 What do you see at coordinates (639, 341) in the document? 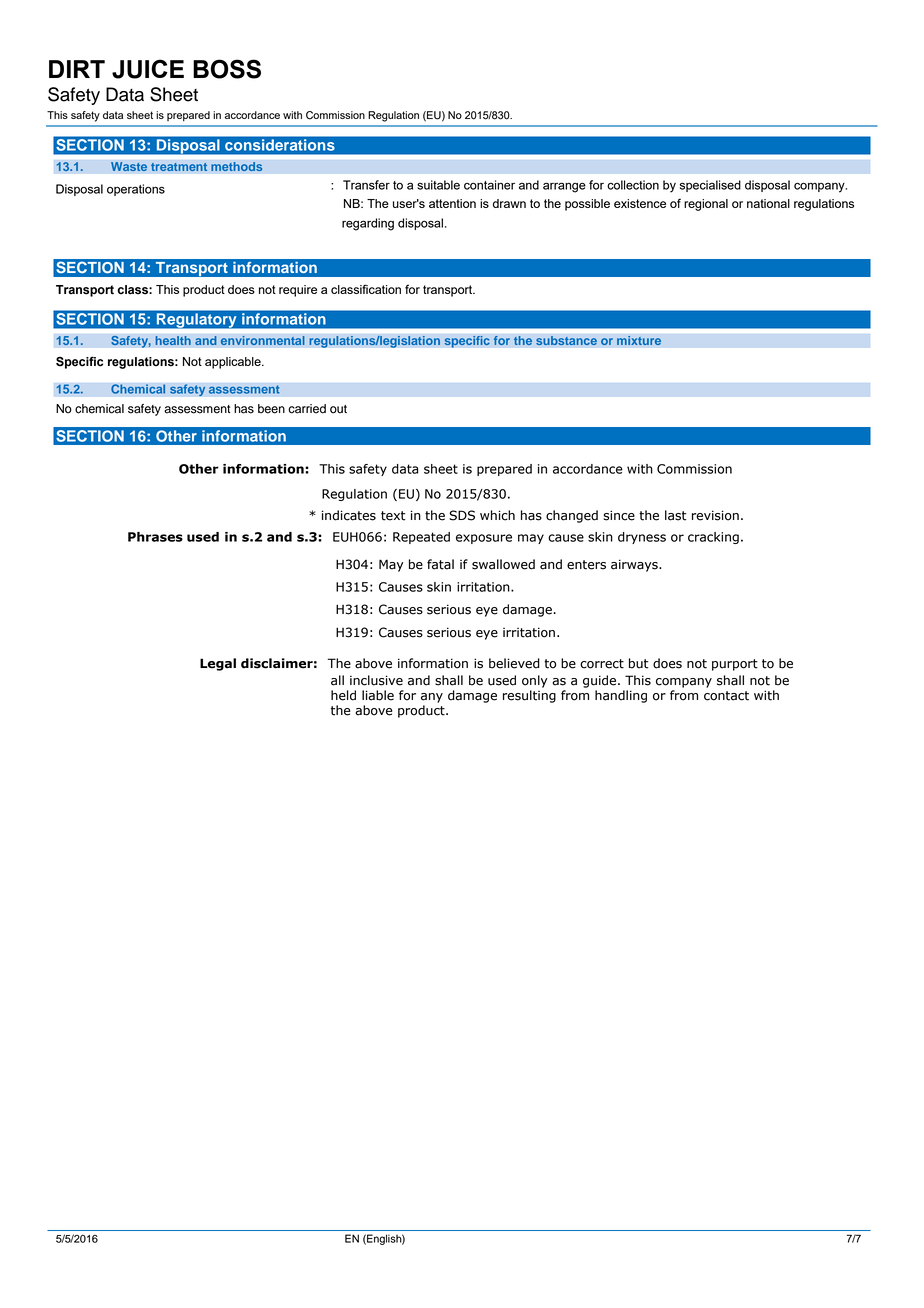
I see `mixture` at bounding box center [639, 341].
